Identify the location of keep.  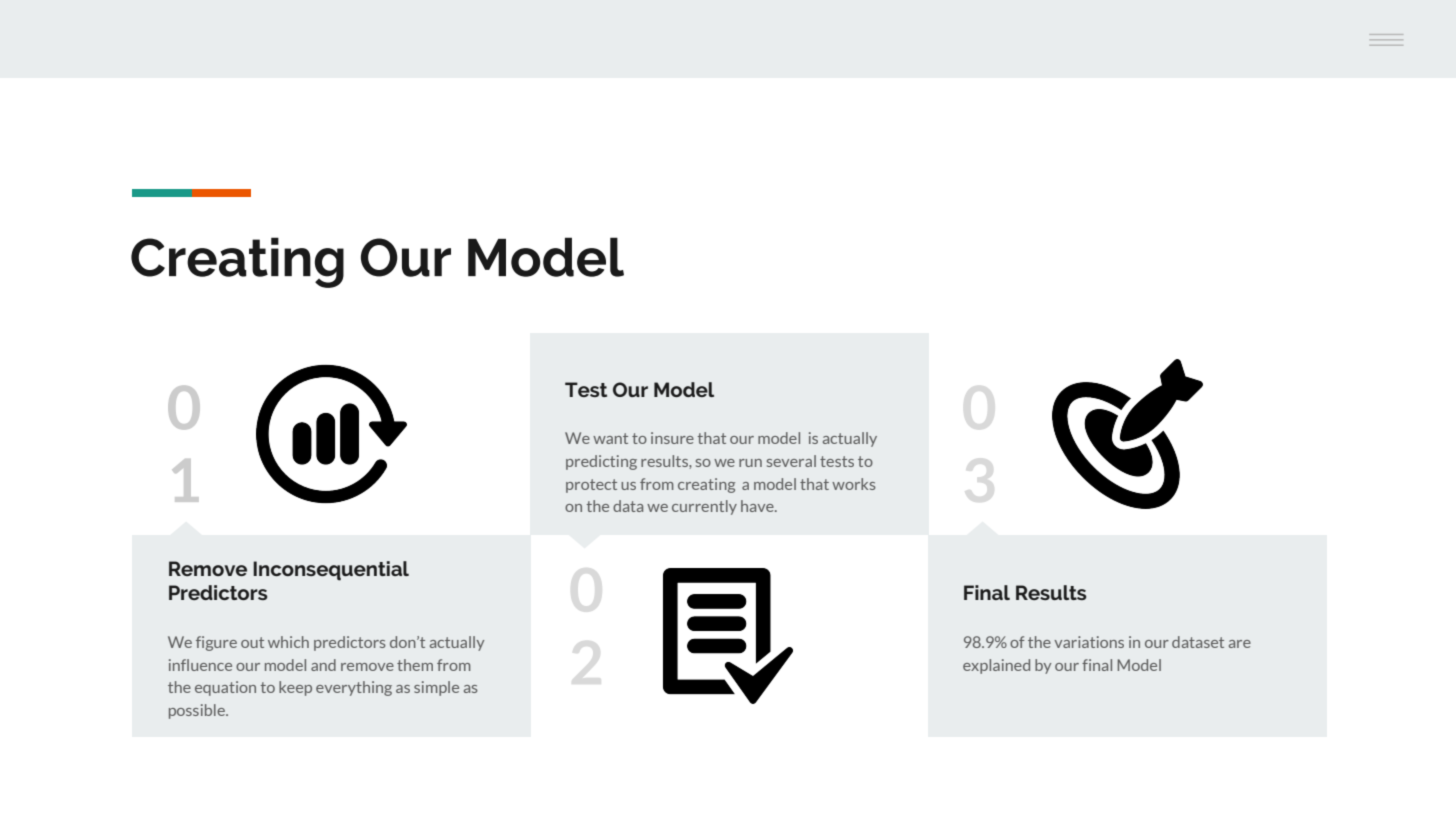
(295, 688).
